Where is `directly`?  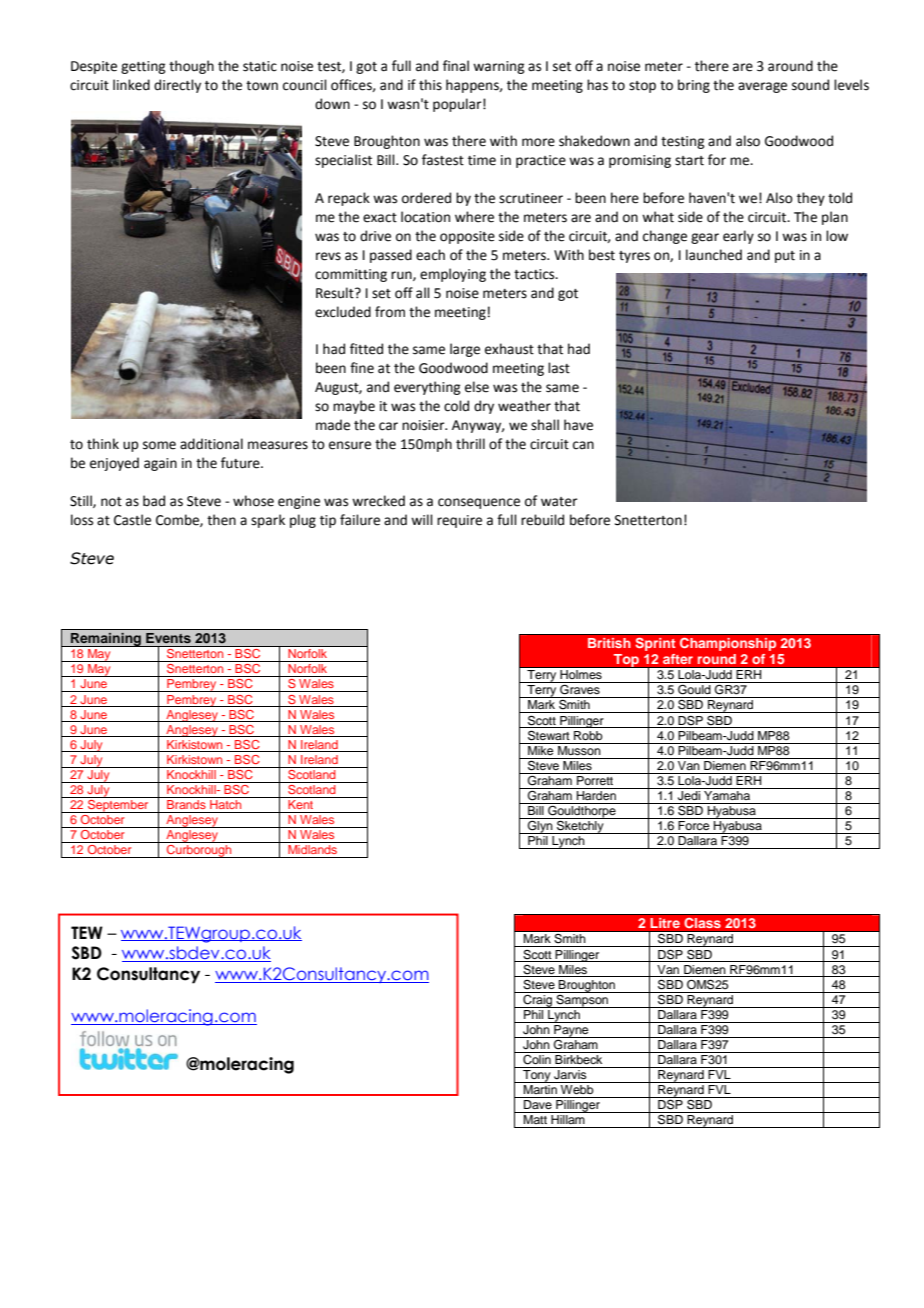 directly is located at coordinates (177, 86).
